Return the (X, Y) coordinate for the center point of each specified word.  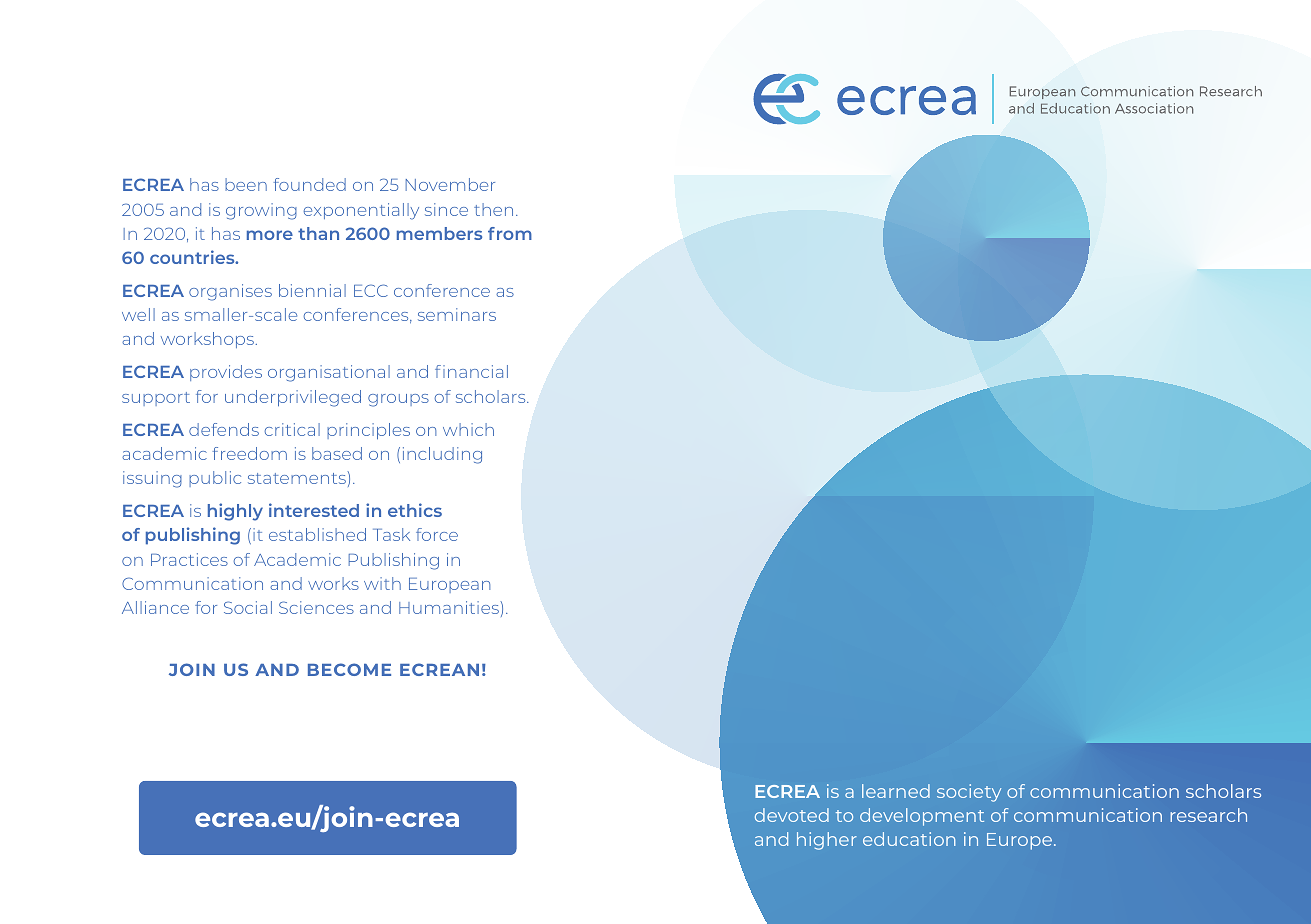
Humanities (450, 607)
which (468, 429)
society (969, 793)
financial (471, 371)
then (493, 209)
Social (248, 607)
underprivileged (293, 398)
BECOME (349, 669)
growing (261, 211)
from (510, 233)
